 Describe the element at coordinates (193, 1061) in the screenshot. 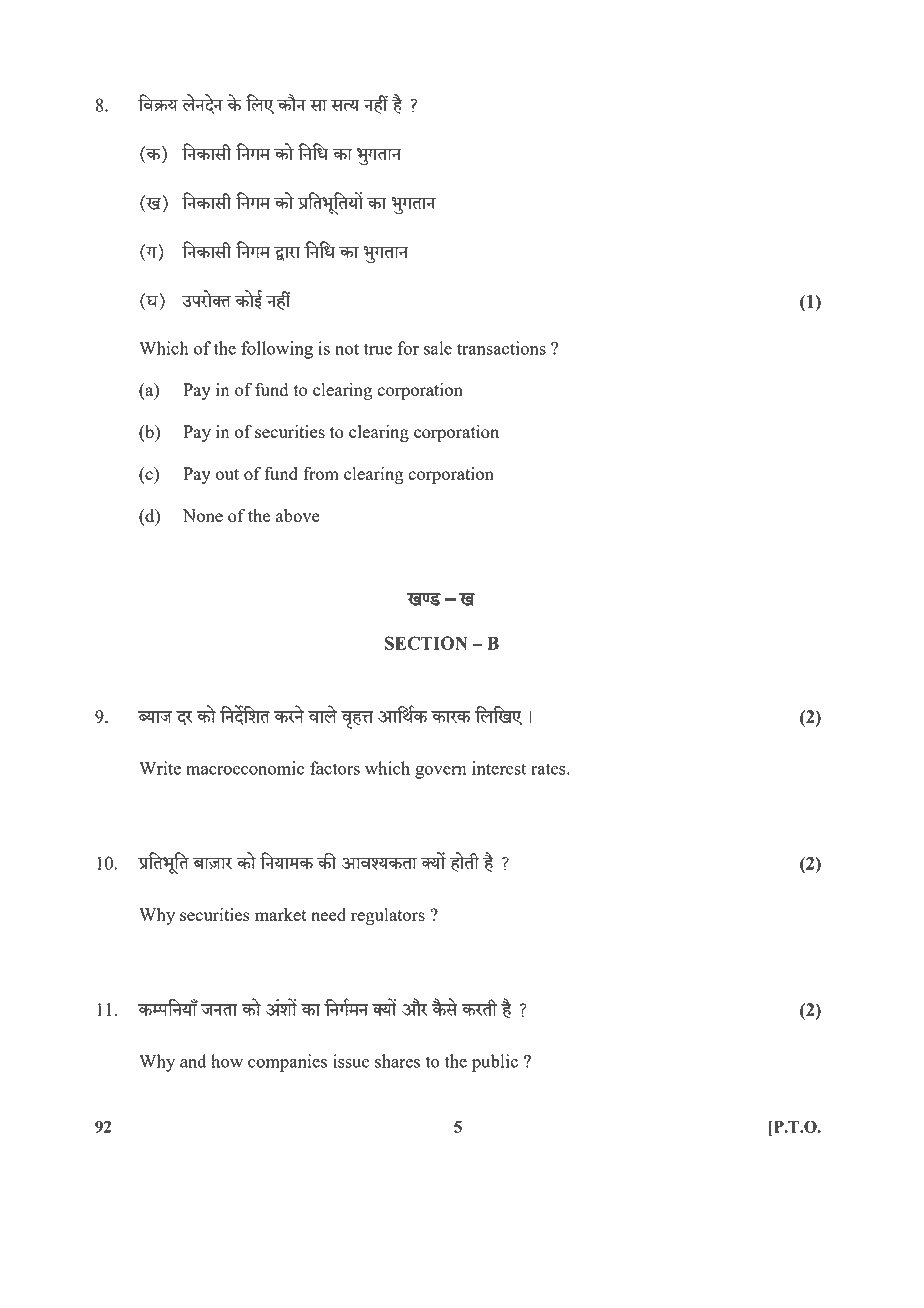

I see `and` at that location.
